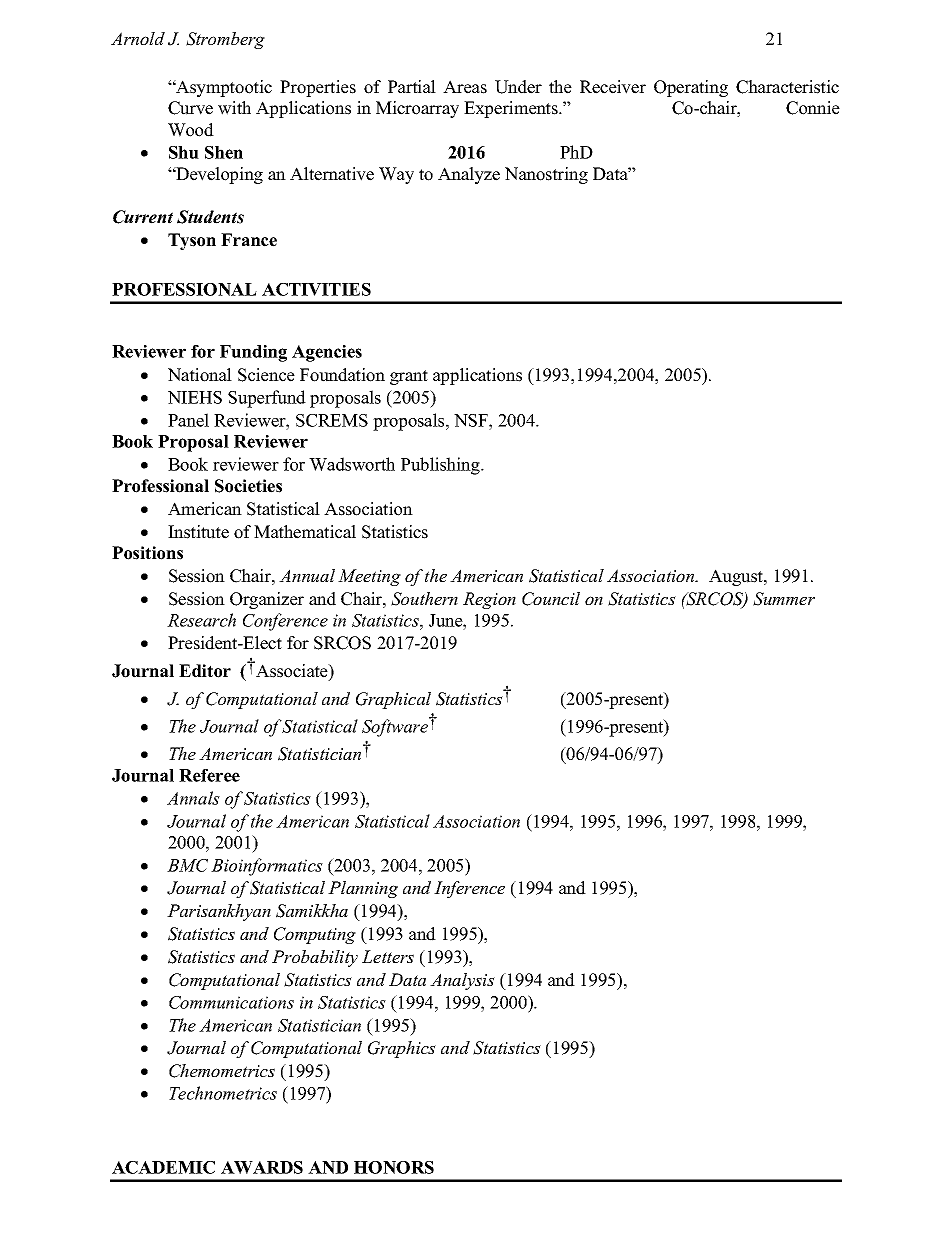 The image size is (952, 1233). What do you see at coordinates (188, 420) in the screenshot?
I see `Panel` at bounding box center [188, 420].
